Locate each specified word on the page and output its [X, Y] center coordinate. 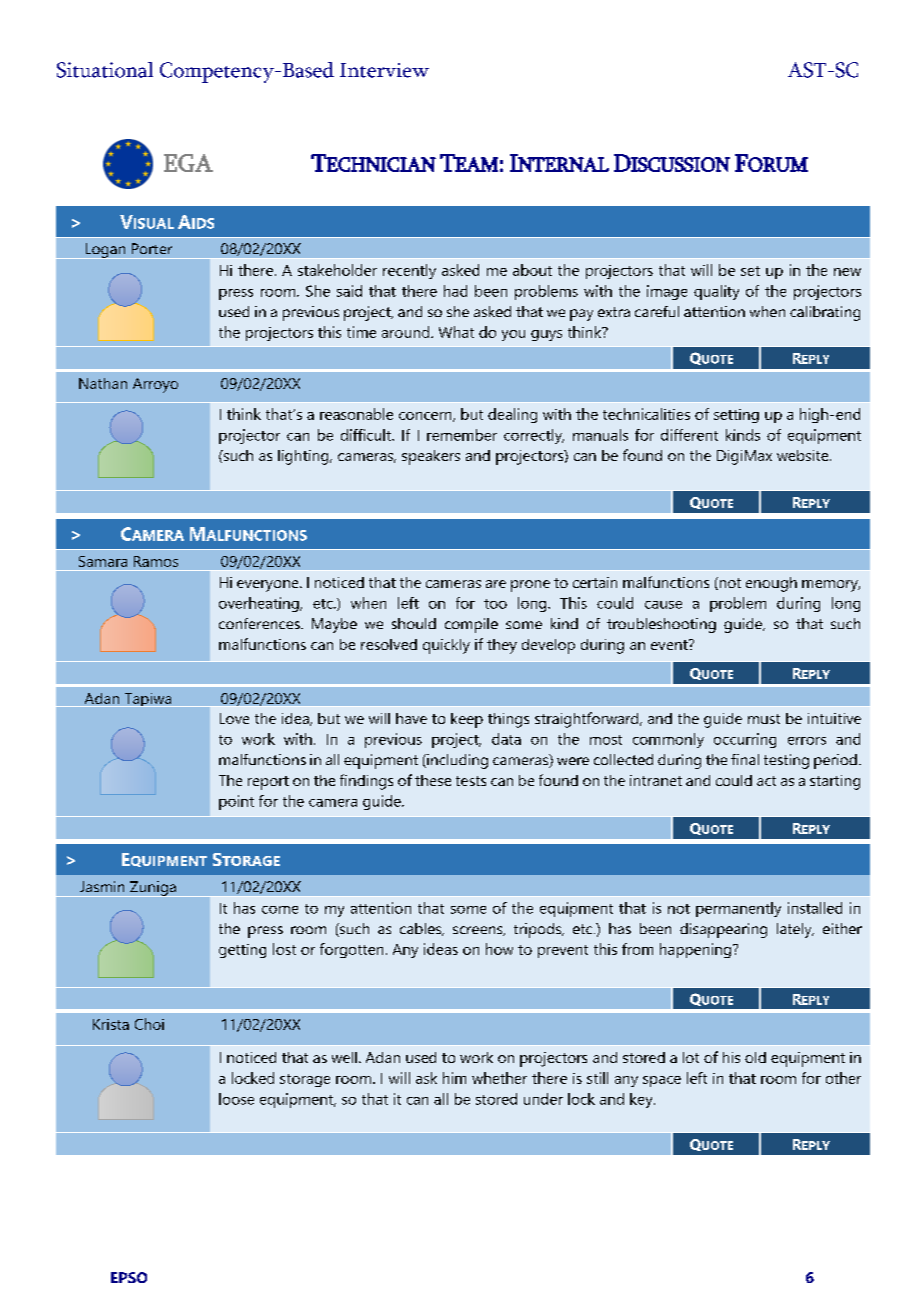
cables [422, 929]
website [804, 455]
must [764, 719]
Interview [384, 70]
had [455, 291]
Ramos [156, 561]
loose [236, 1099]
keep [467, 720]
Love [234, 718]
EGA [188, 163]
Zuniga [153, 889]
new [847, 272]
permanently [738, 909]
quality [716, 292]
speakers [431, 457]
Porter [152, 248]
